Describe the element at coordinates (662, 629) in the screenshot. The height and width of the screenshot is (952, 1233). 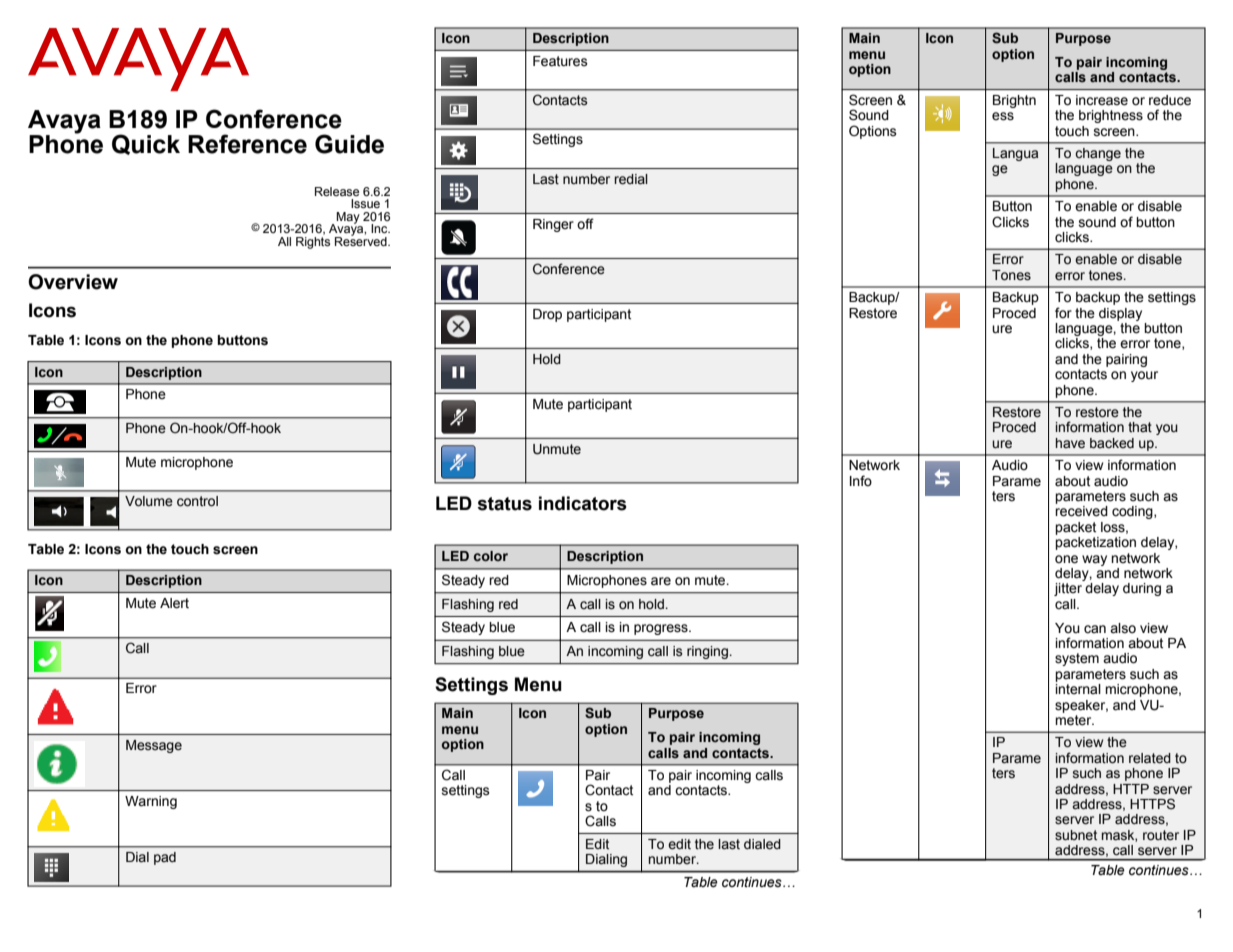
I see `progress` at that location.
